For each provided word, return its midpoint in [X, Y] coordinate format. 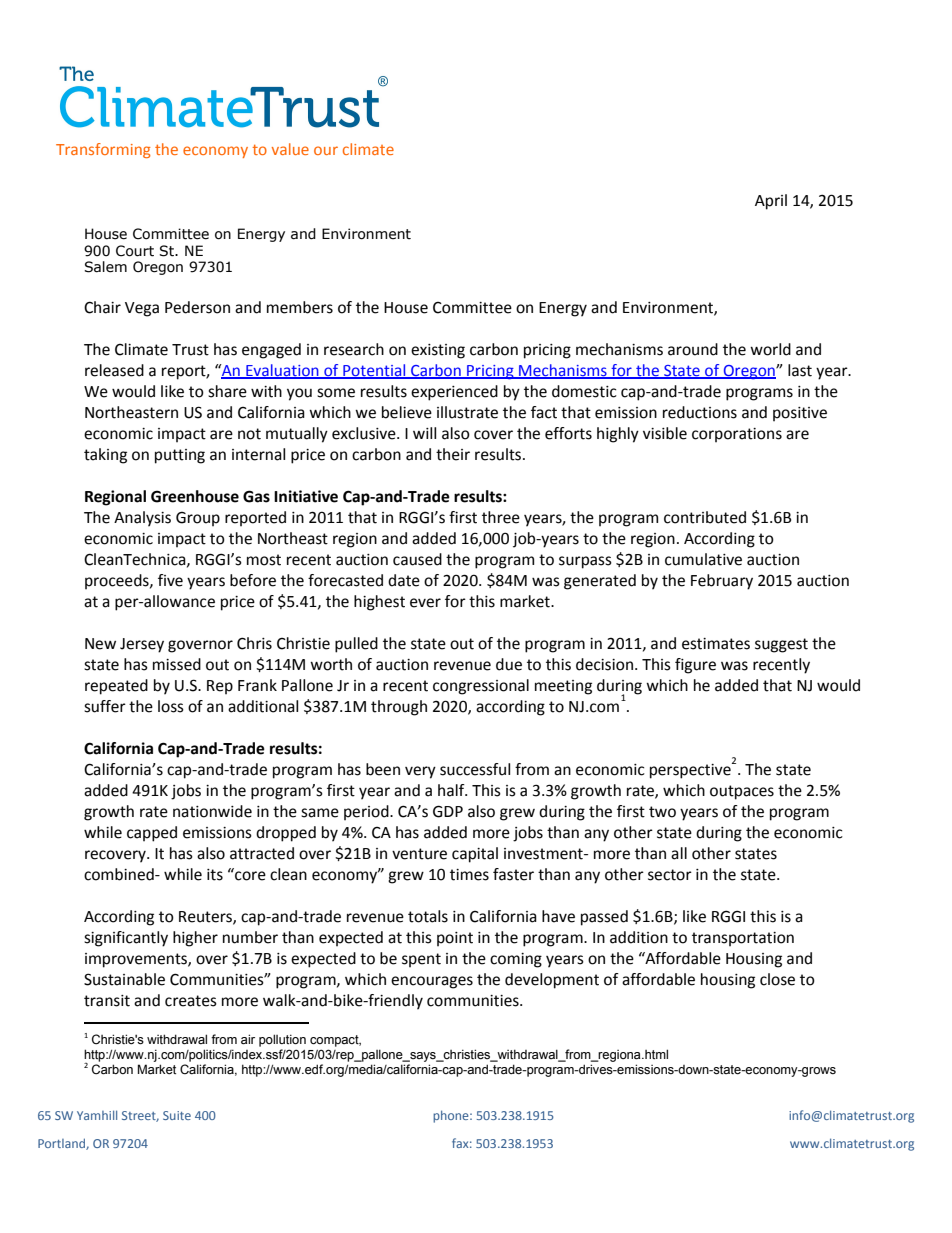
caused [417, 559]
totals [428, 916]
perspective [691, 770]
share [227, 391]
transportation [743, 939]
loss [171, 706]
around [693, 349]
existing [438, 351]
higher [195, 939]
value [290, 149]
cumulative [703, 559]
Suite [177, 1115]
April [771, 202]
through [399, 708]
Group [198, 519]
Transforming [103, 150]
